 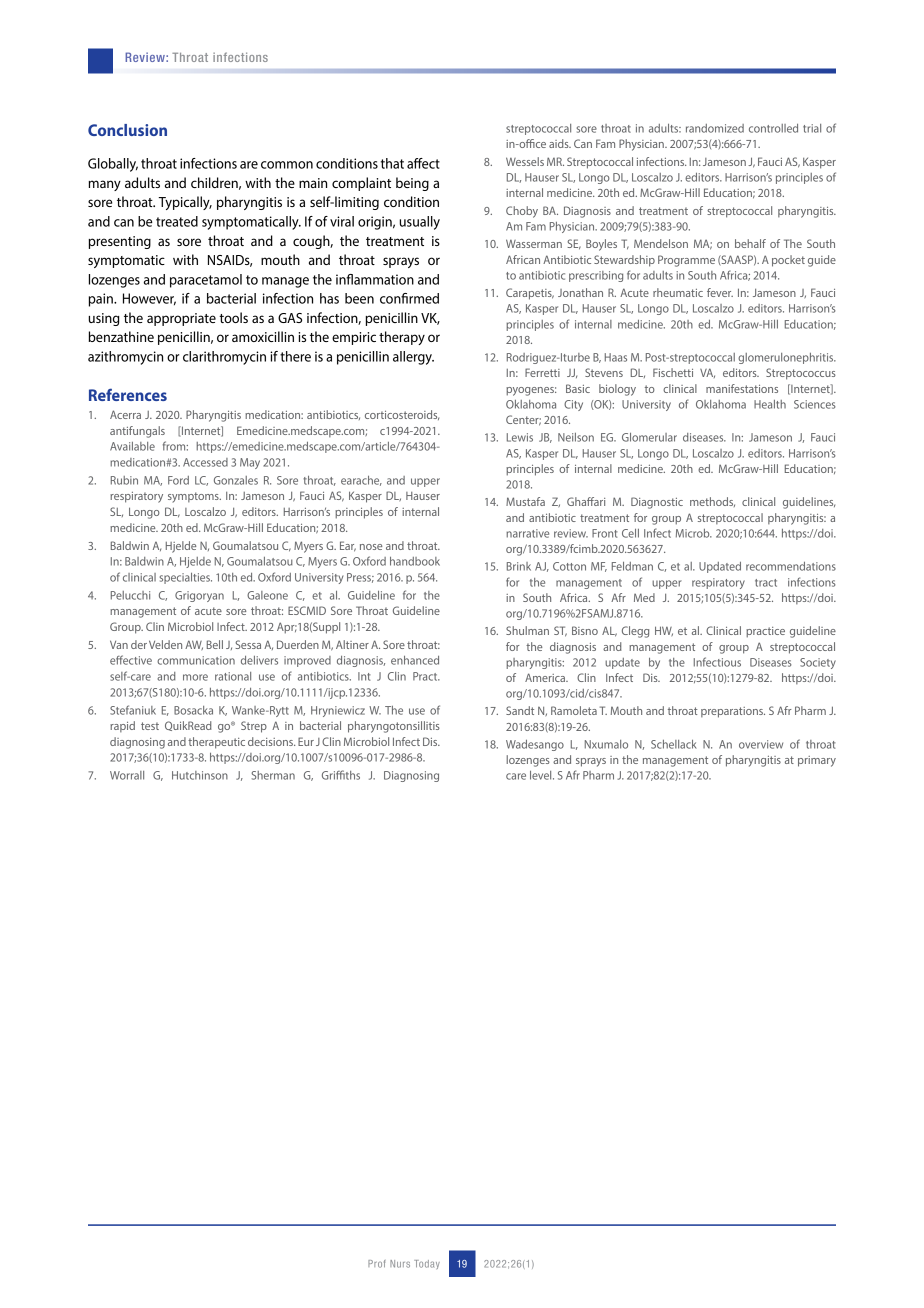 What do you see at coordinates (427, 1264) in the screenshot?
I see `Today` at bounding box center [427, 1264].
